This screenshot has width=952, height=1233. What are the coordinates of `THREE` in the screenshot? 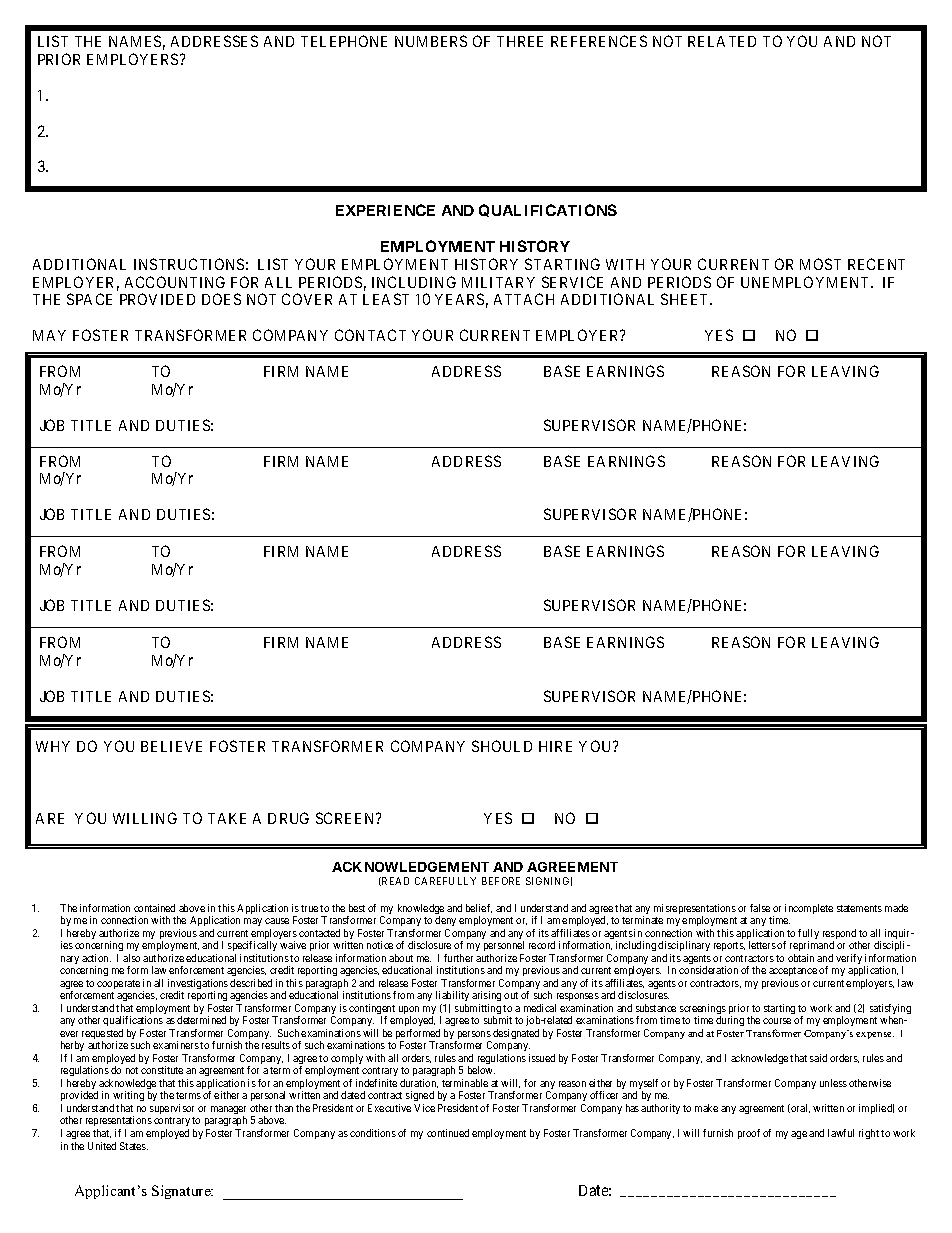 It's located at (520, 41).
